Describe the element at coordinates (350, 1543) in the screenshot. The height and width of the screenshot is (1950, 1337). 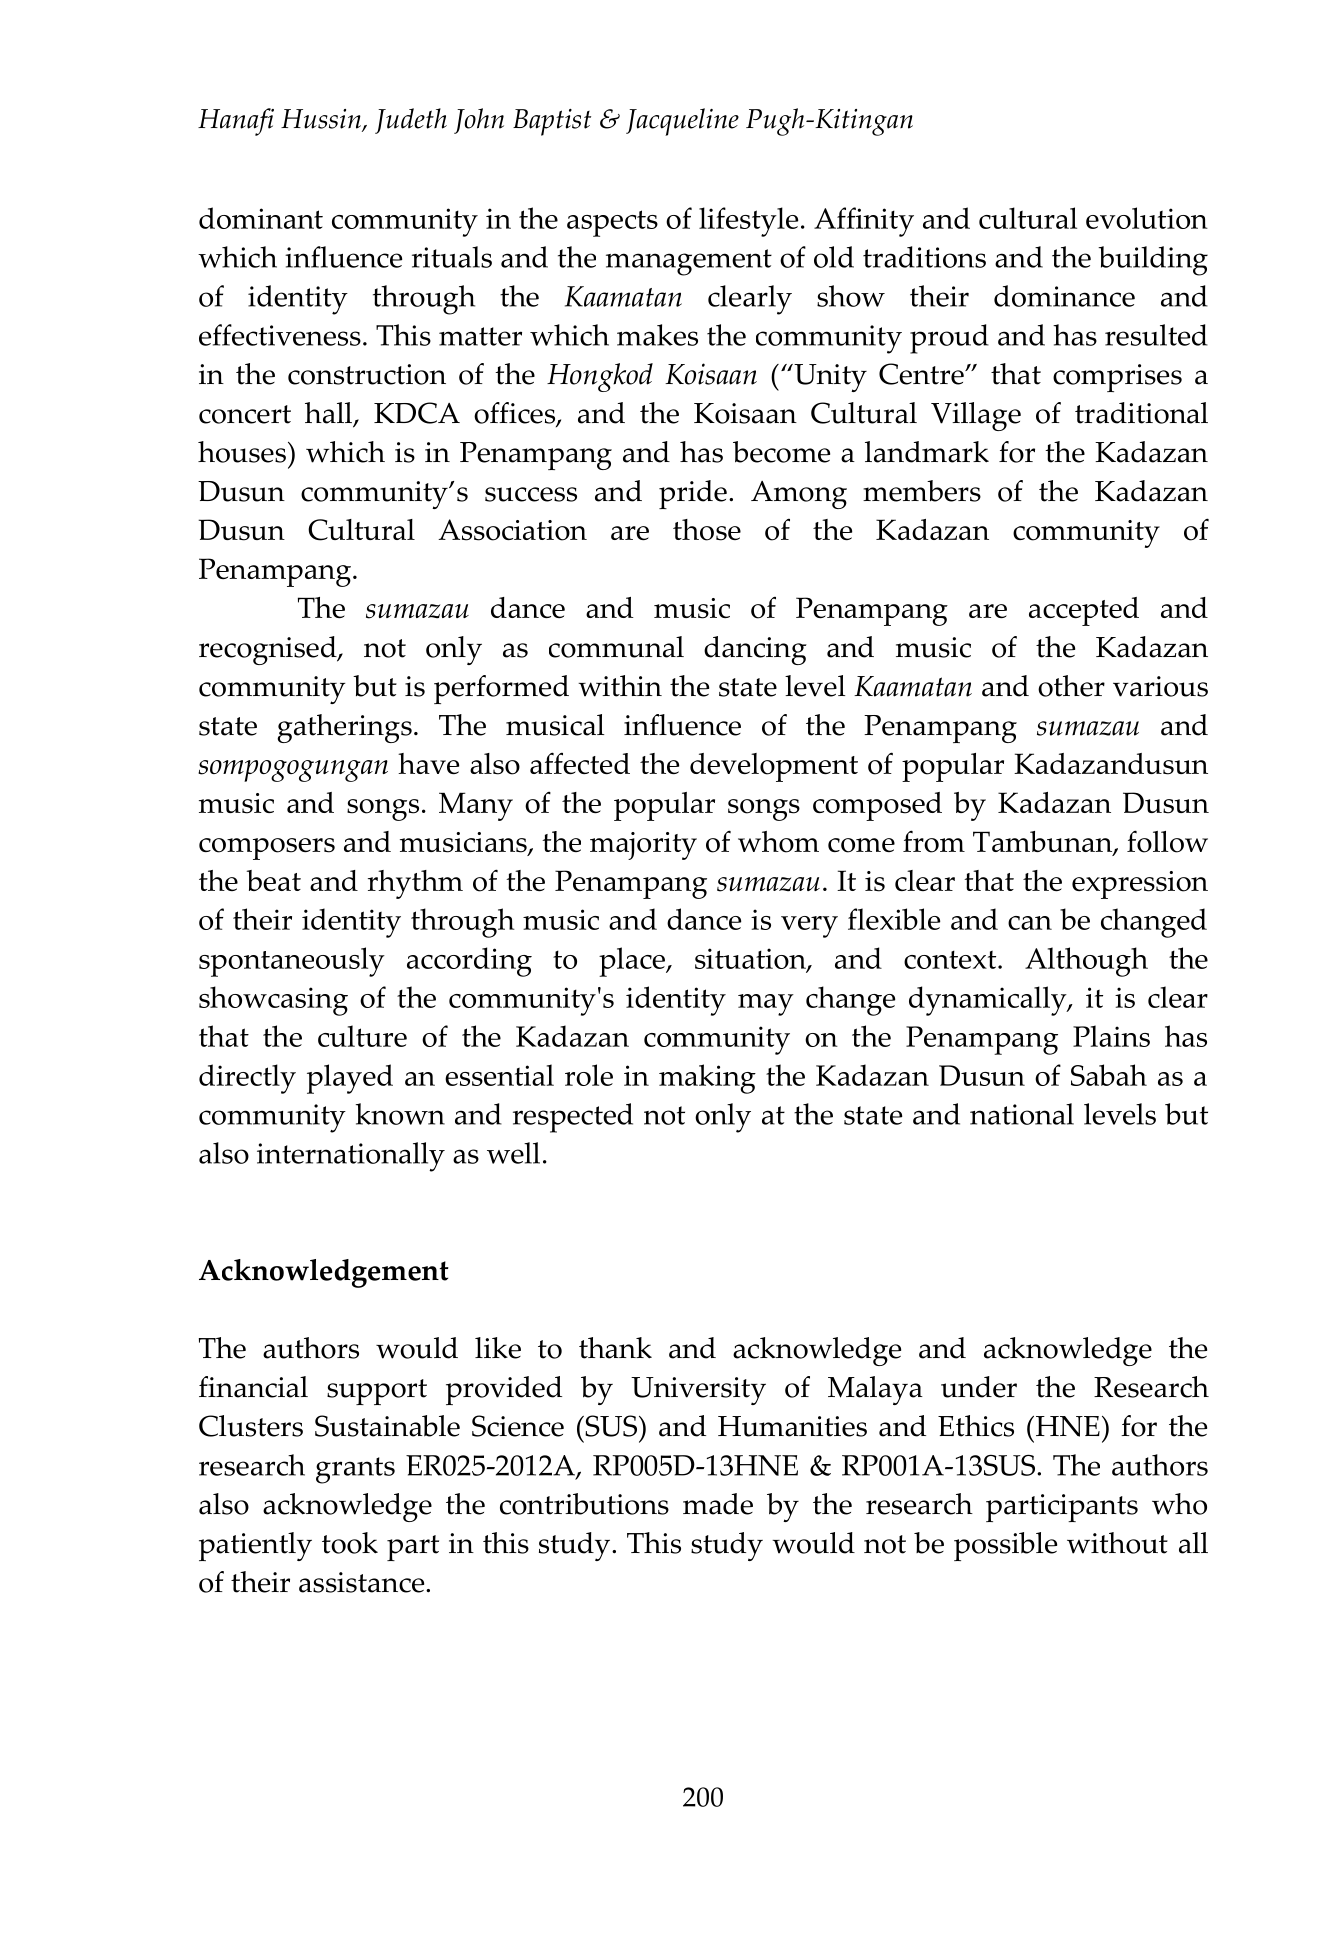
I see `took` at that location.
